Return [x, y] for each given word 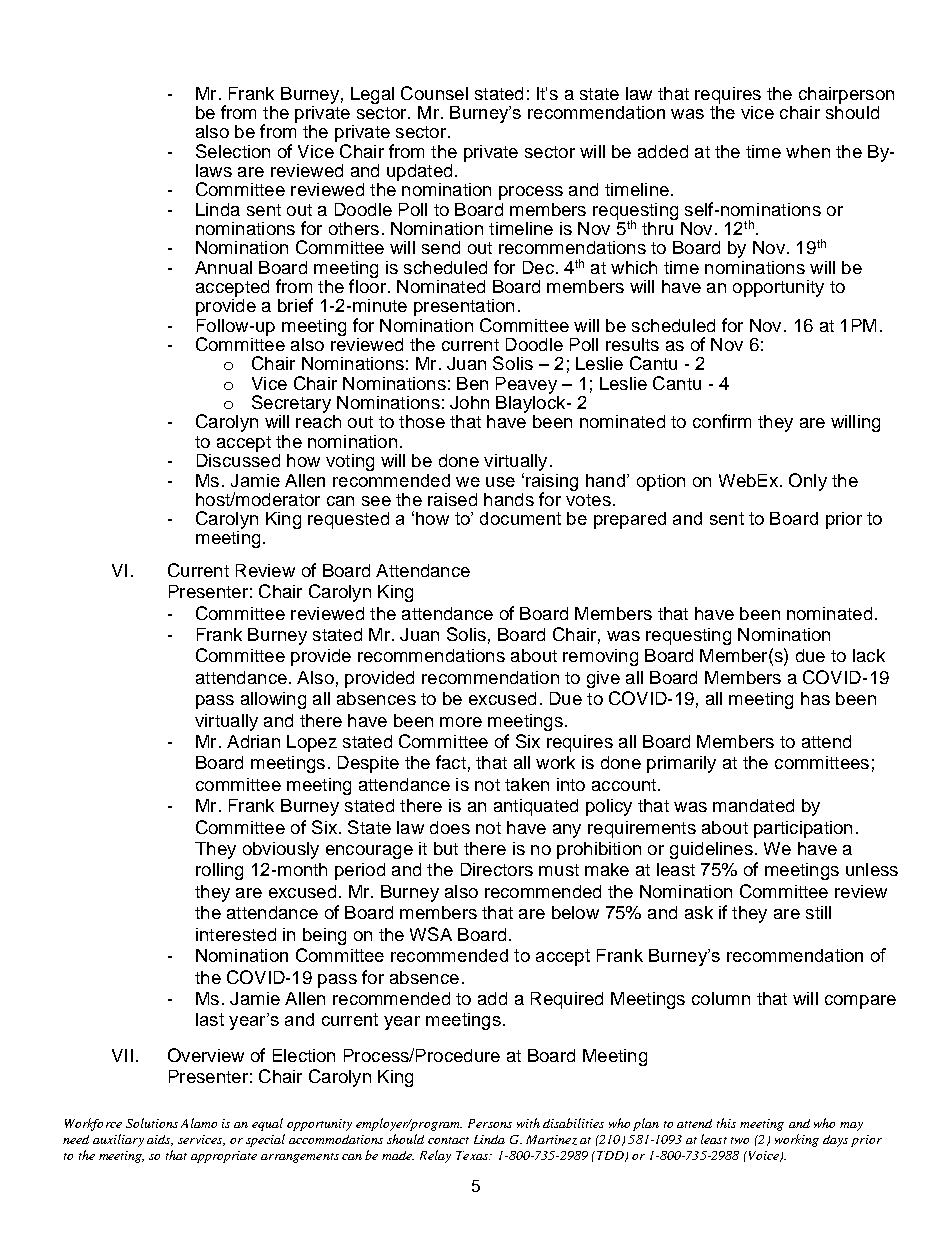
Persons [490, 1123]
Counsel [434, 93]
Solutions [152, 1123]
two [740, 1140]
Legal [372, 95]
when [808, 151]
